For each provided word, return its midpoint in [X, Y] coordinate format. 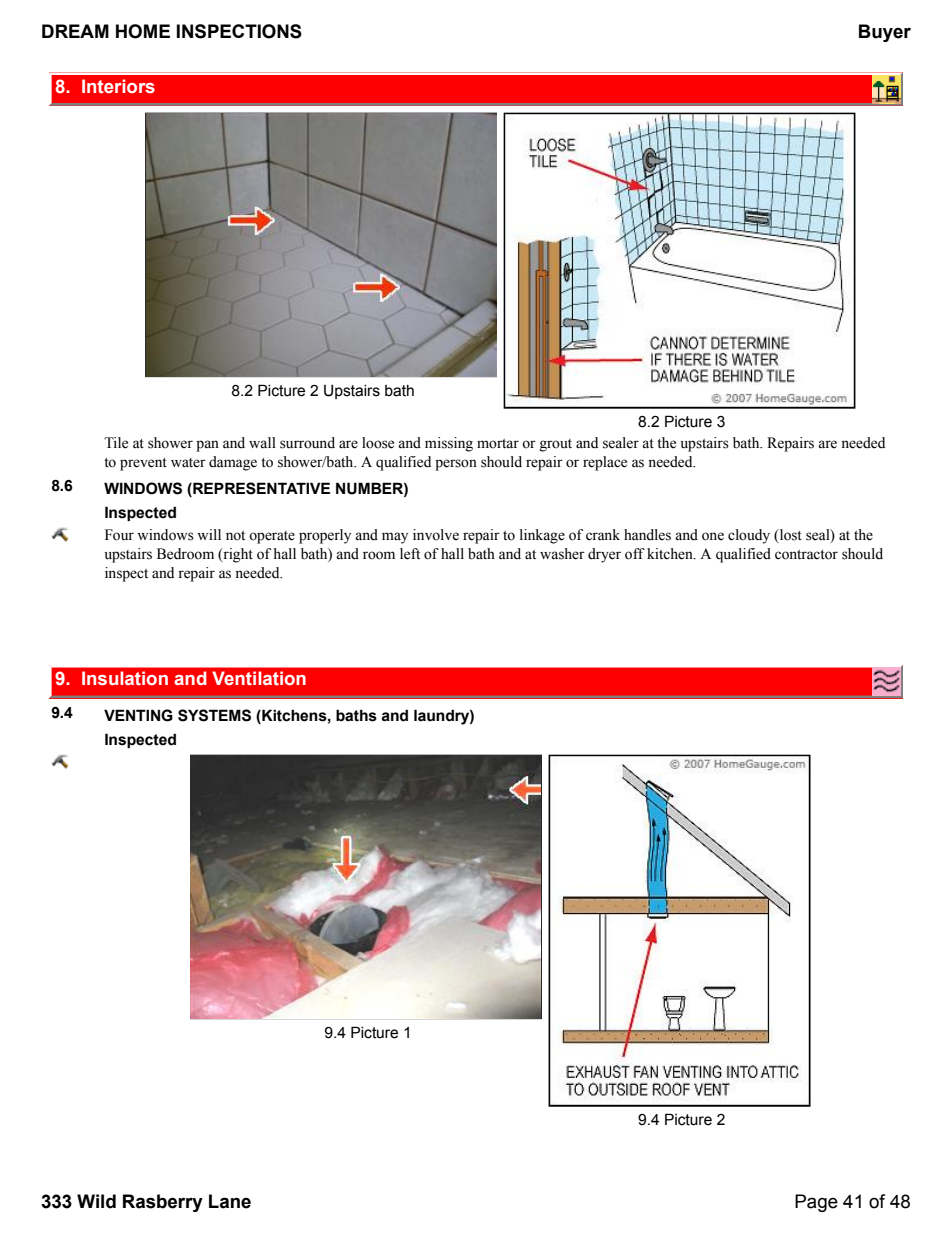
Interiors [118, 86]
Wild [96, 1201]
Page [816, 1203]
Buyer [885, 33]
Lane [230, 1201]
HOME [143, 31]
